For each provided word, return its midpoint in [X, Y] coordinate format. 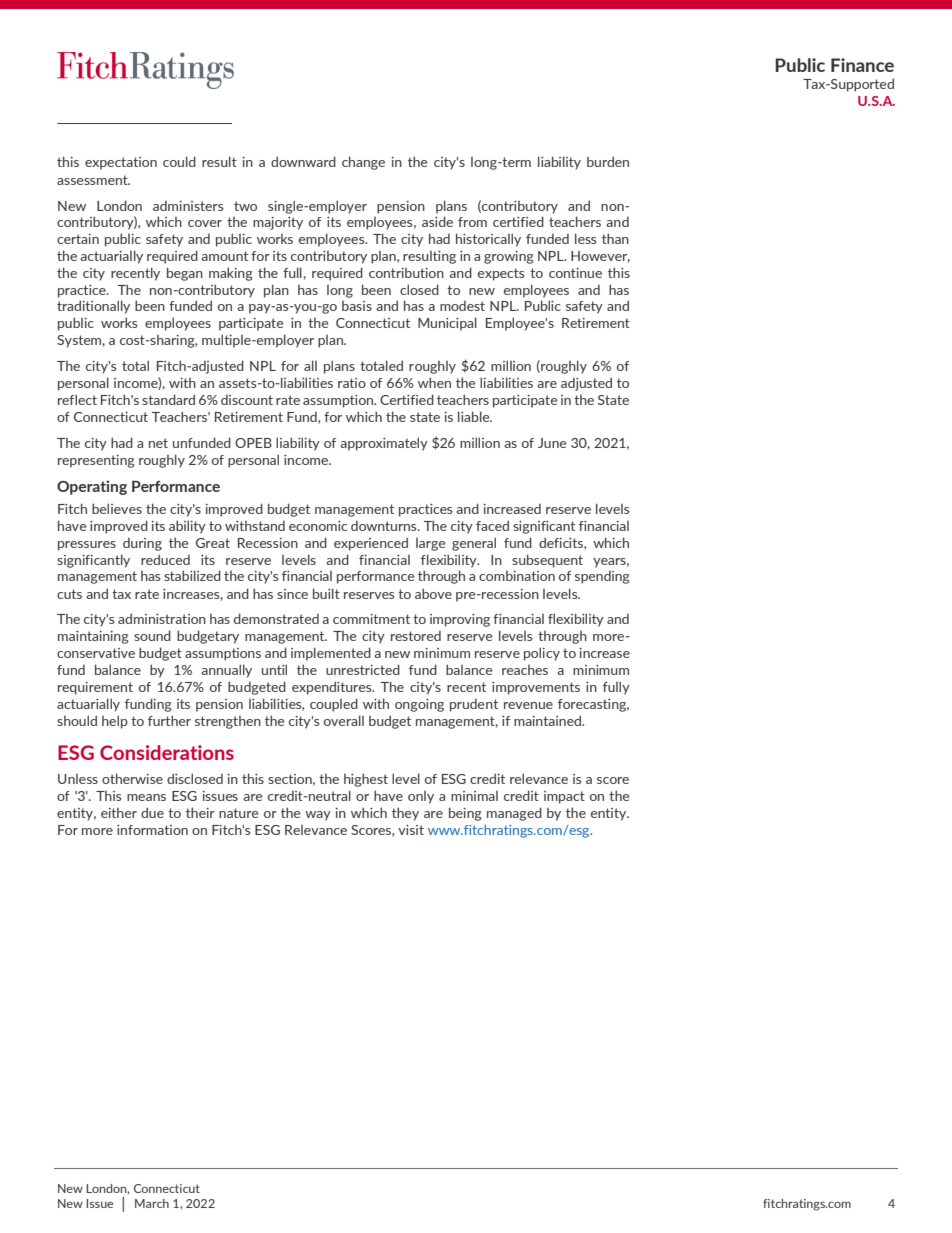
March [152, 1203]
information [152, 830]
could [179, 161]
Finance [862, 65]
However [600, 257]
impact [564, 797]
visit [411, 830]
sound [152, 635]
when [434, 382]
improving [460, 620]
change [363, 163]
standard [168, 399]
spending [602, 577]
